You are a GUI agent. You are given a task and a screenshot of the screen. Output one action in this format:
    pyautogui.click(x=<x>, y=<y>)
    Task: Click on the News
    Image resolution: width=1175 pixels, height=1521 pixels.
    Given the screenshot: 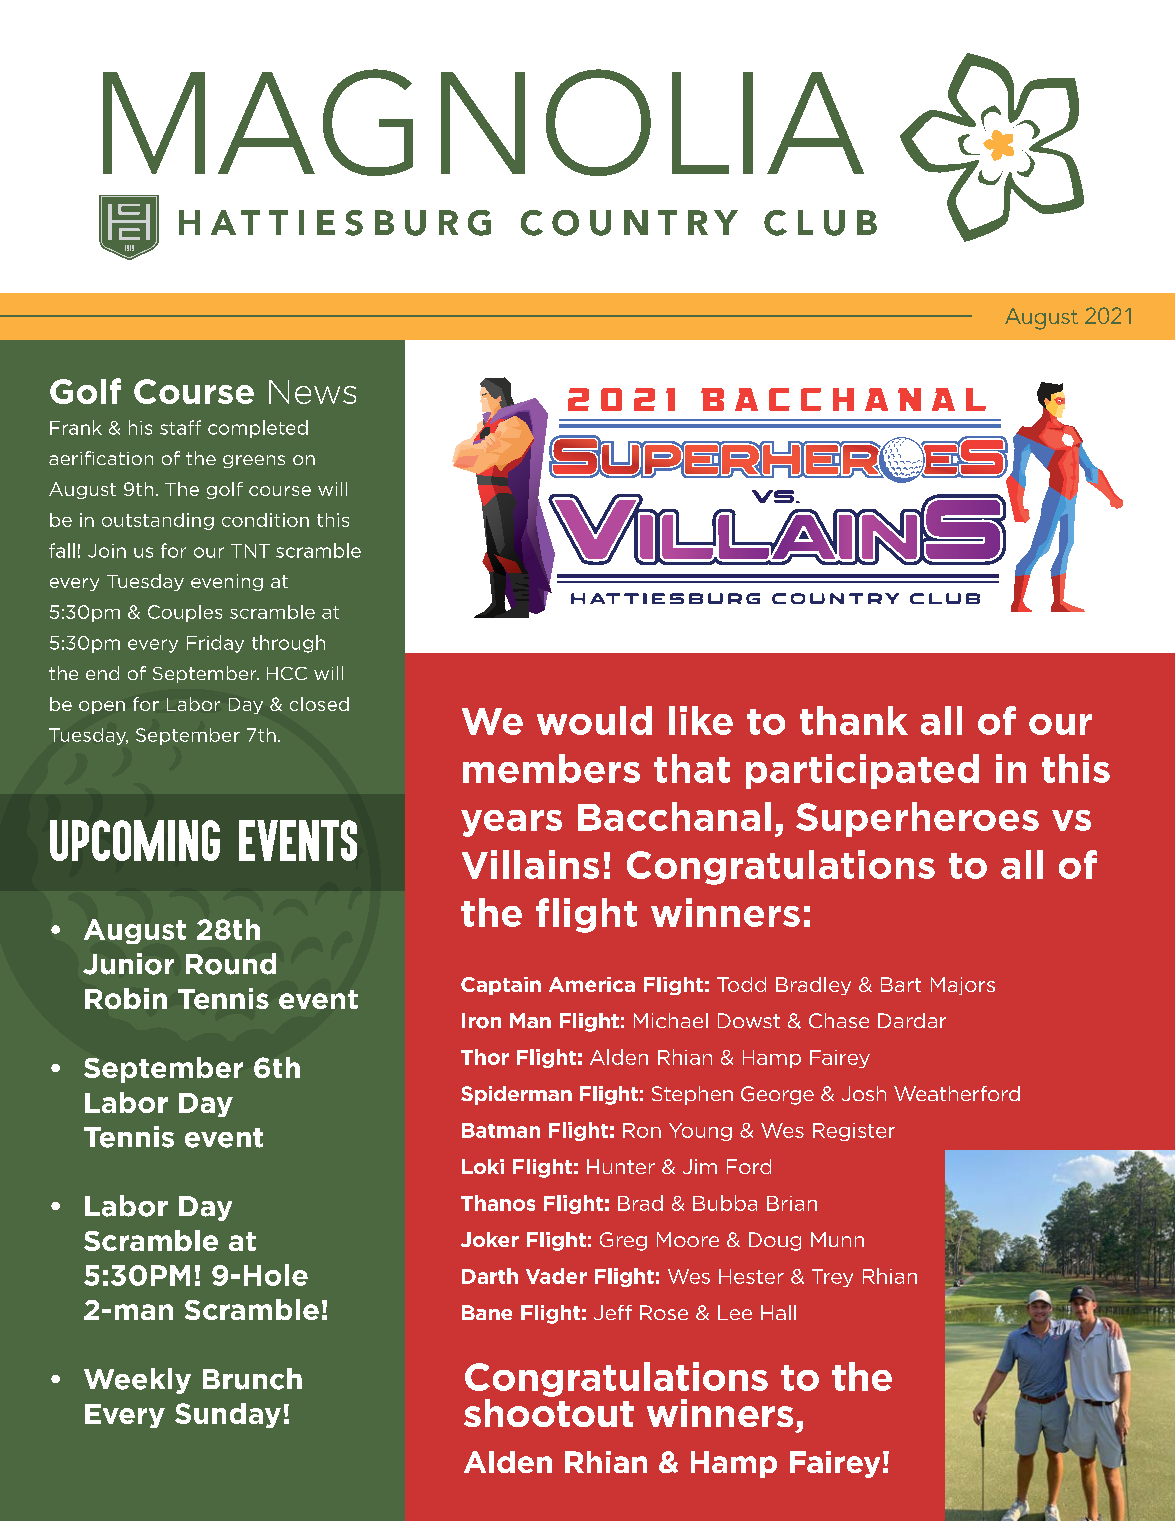 What is the action you would take?
    pyautogui.click(x=312, y=392)
